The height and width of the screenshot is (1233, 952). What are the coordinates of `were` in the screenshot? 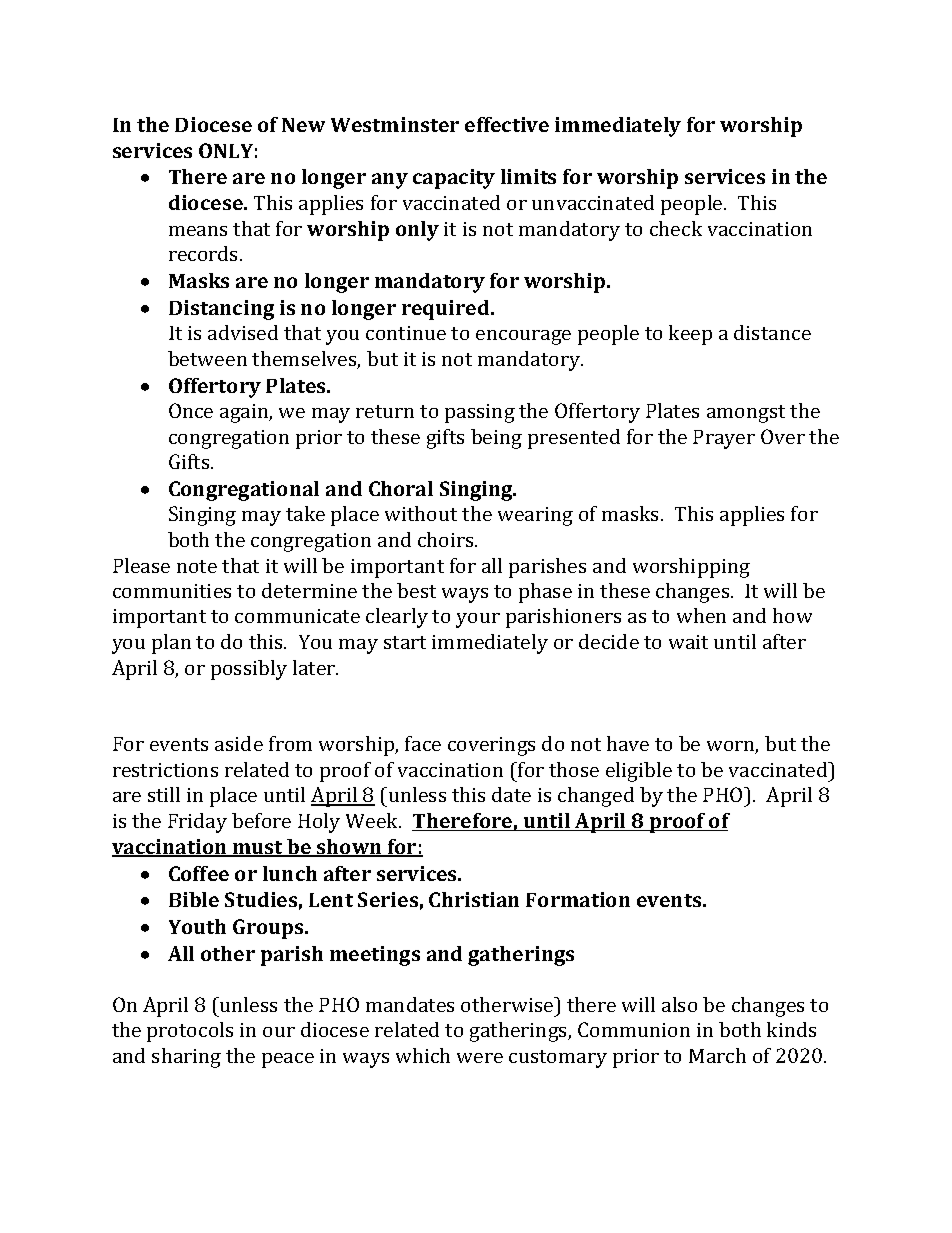 It's located at (480, 1058).
